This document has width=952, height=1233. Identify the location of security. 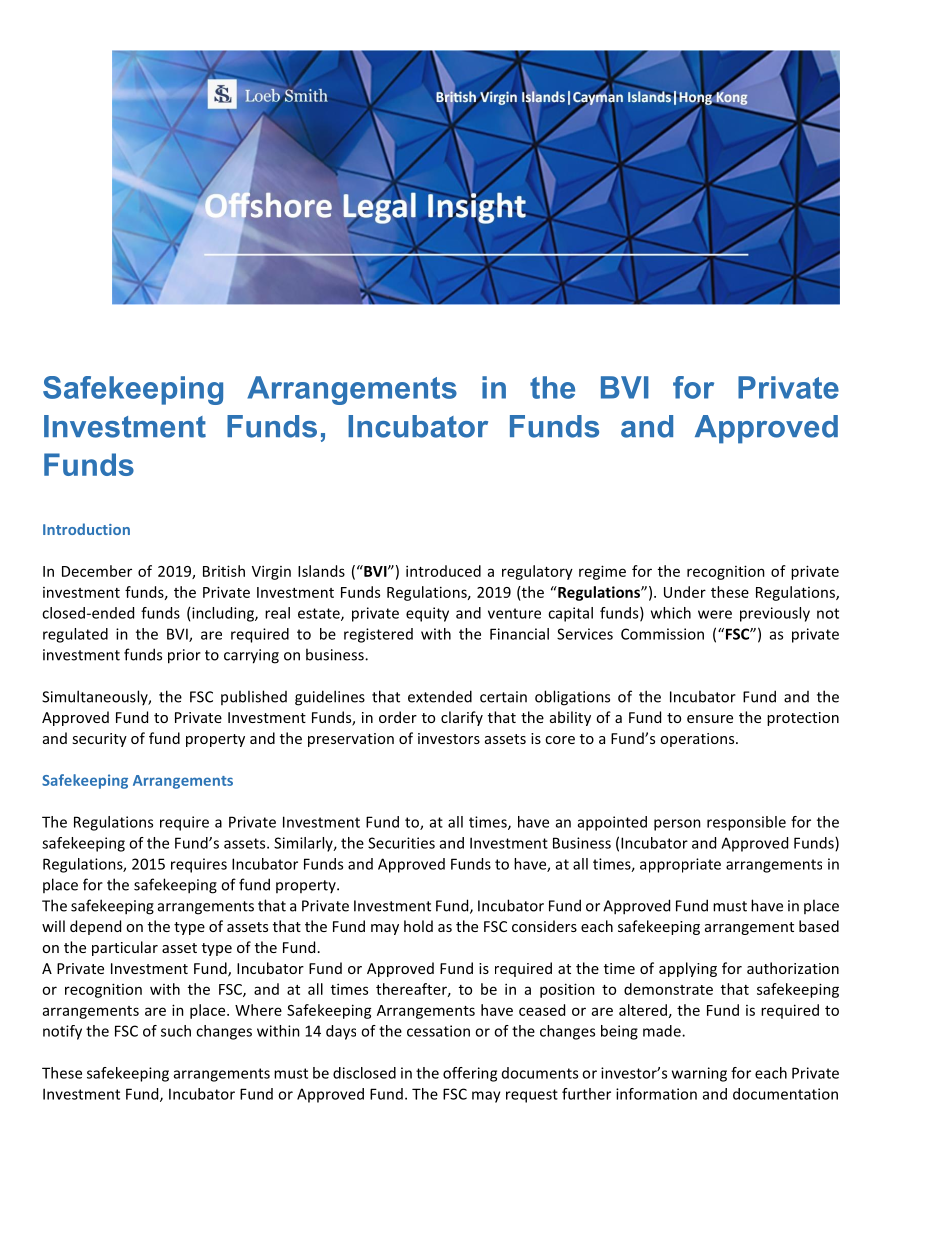
(99, 740).
